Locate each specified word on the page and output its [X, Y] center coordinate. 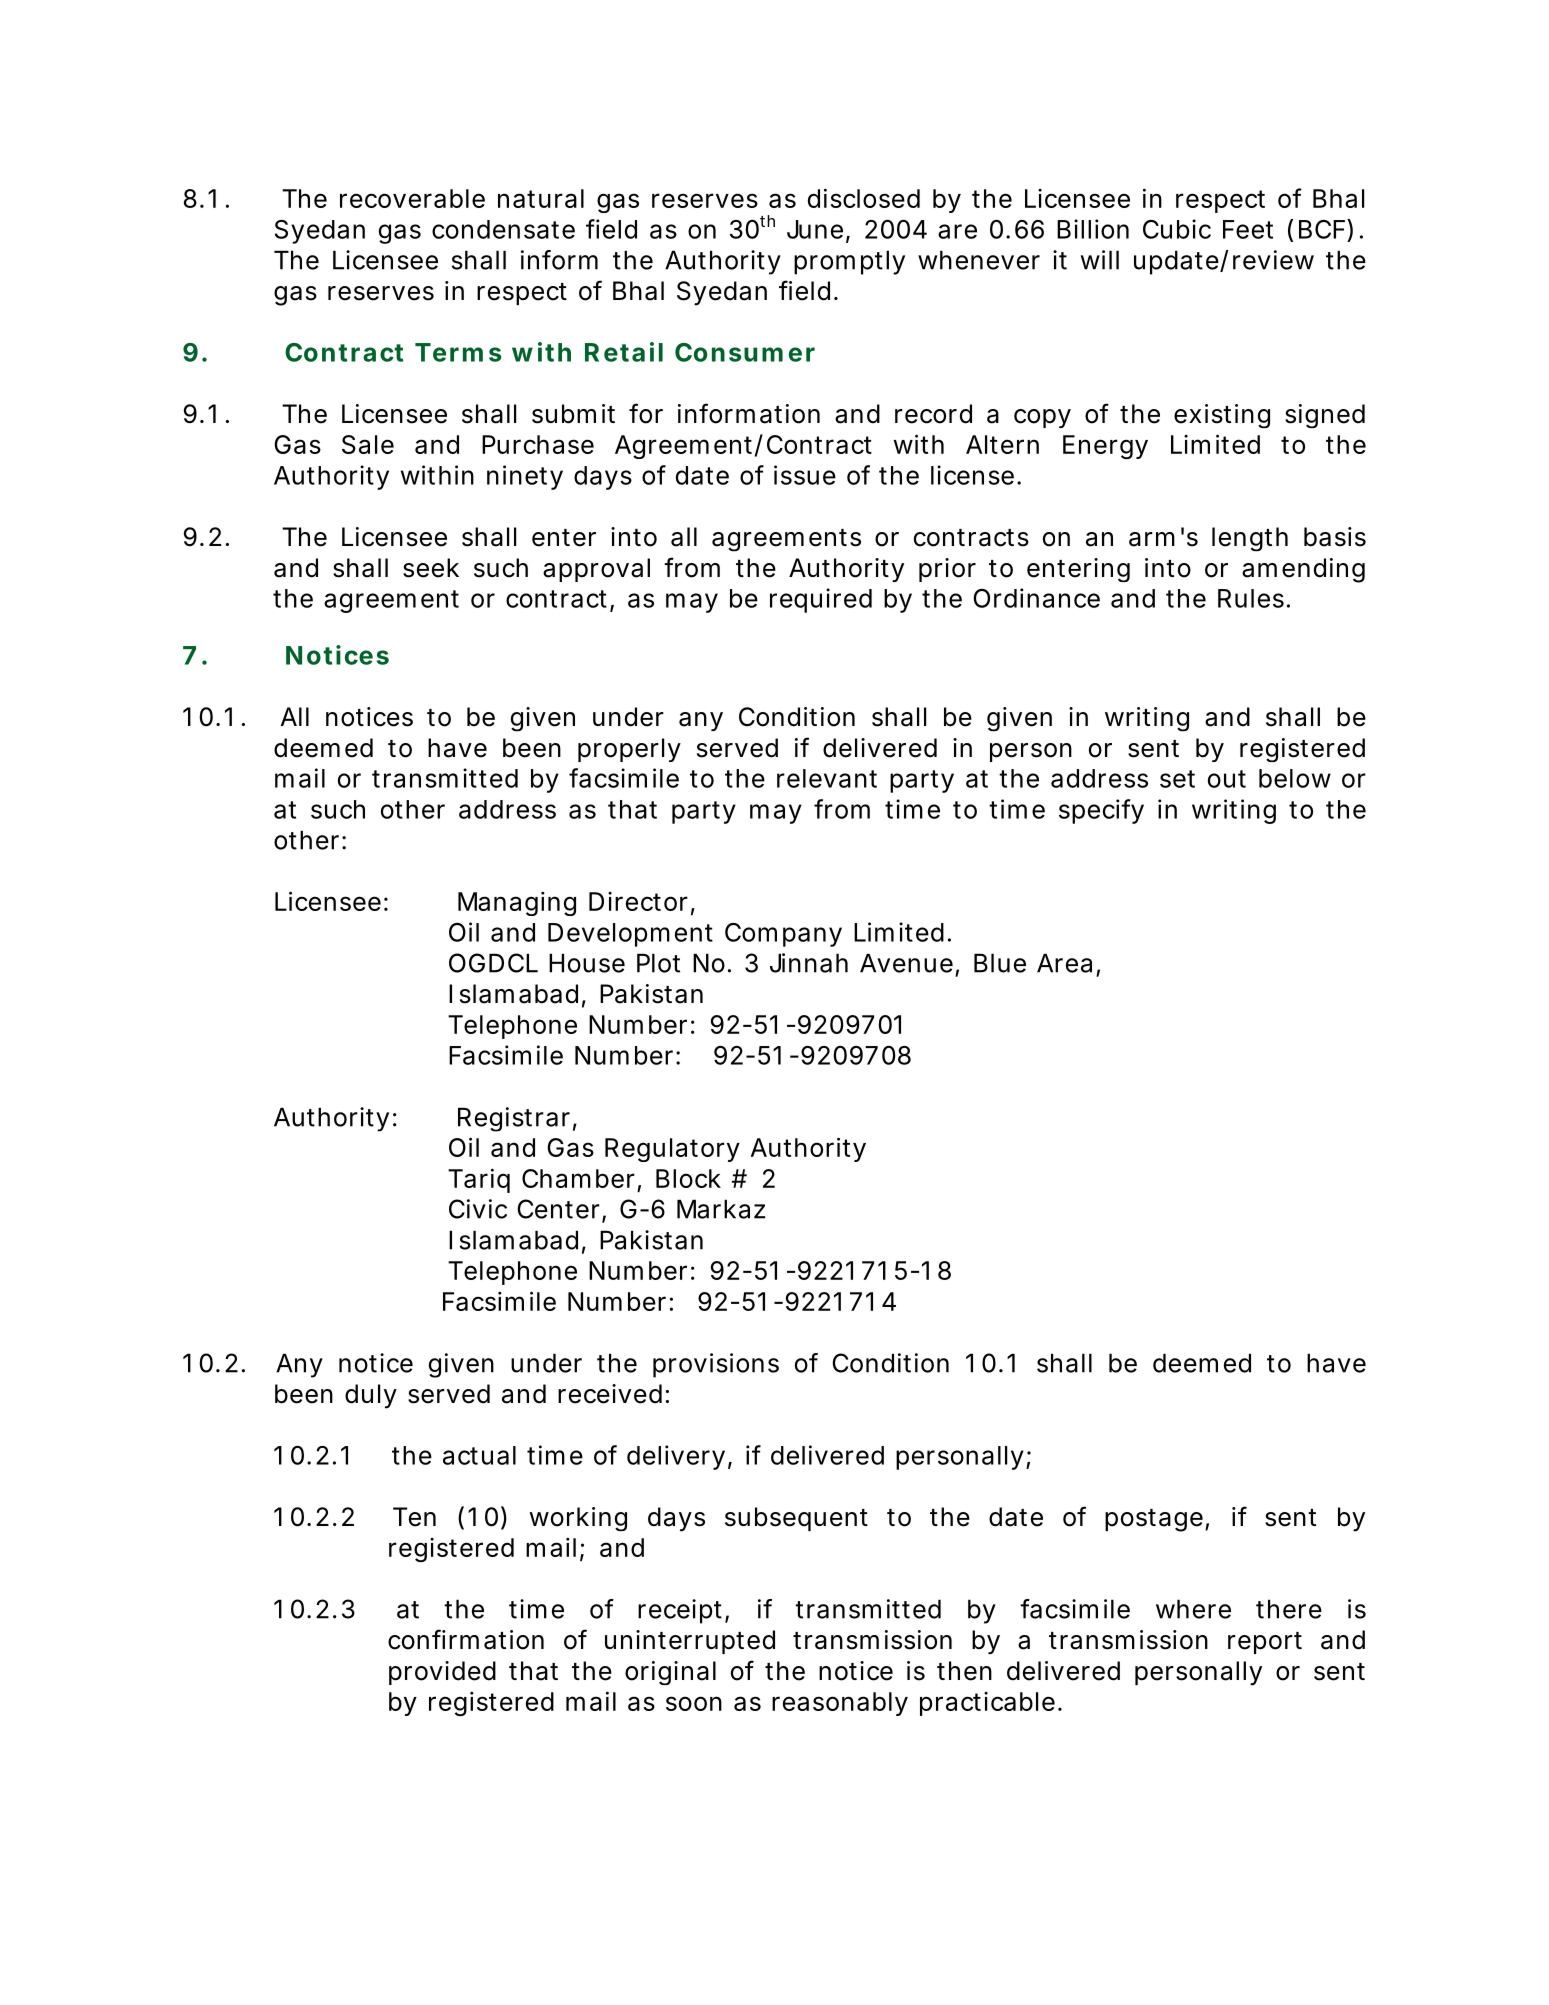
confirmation [466, 1639]
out [1227, 779]
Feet [1248, 229]
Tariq [479, 1180]
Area [1064, 963]
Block [688, 1178]
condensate [503, 229]
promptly [849, 262]
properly [629, 750]
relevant [827, 778]
